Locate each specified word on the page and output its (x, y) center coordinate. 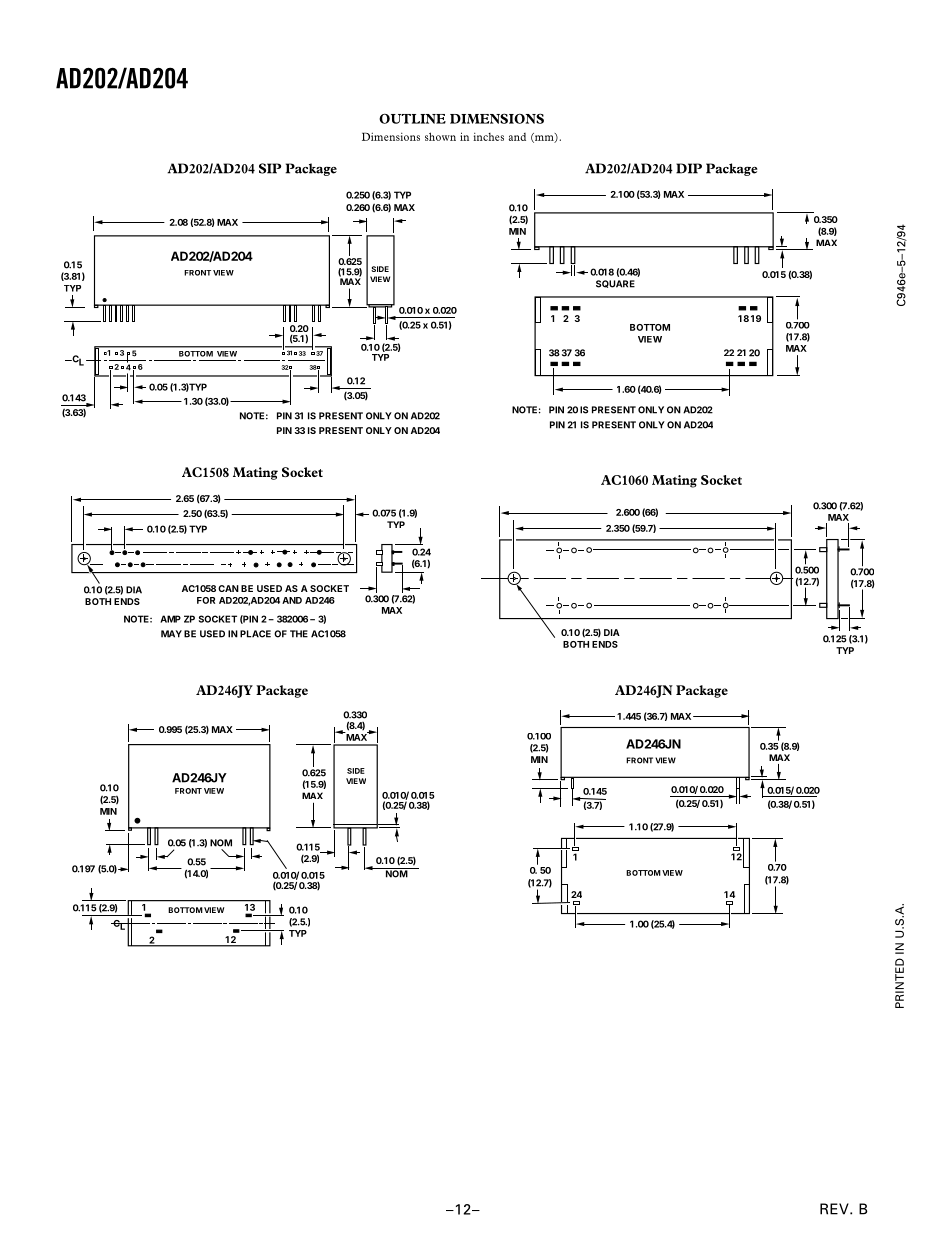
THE (299, 634)
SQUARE (615, 284)
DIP (689, 168)
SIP (270, 168)
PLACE (255, 634)
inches (488, 137)
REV (835, 1209)
